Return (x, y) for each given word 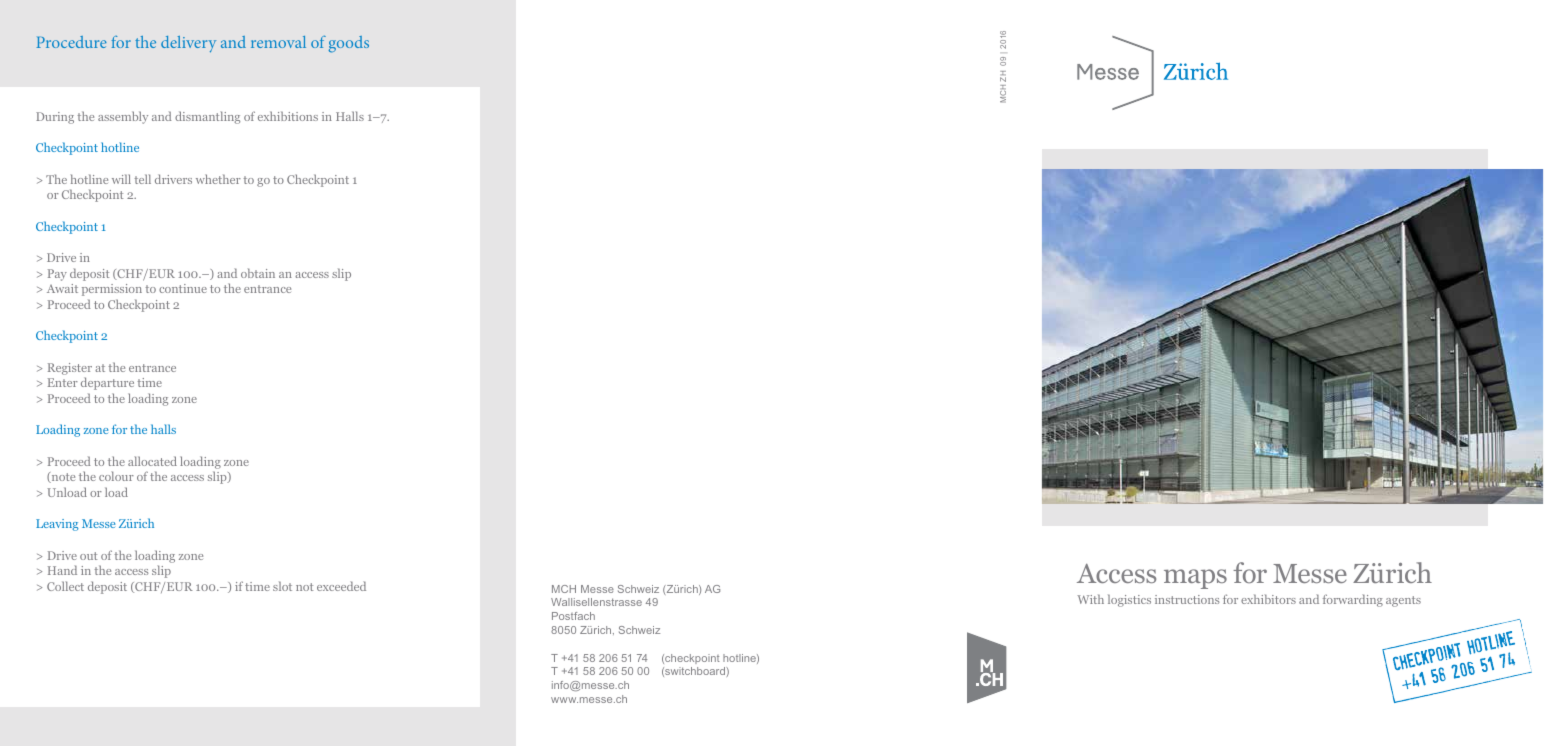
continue (183, 288)
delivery (188, 44)
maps (1195, 579)
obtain (258, 273)
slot (282, 586)
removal (278, 42)
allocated (152, 461)
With (1090, 599)
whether (218, 179)
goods (348, 44)
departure (107, 383)
